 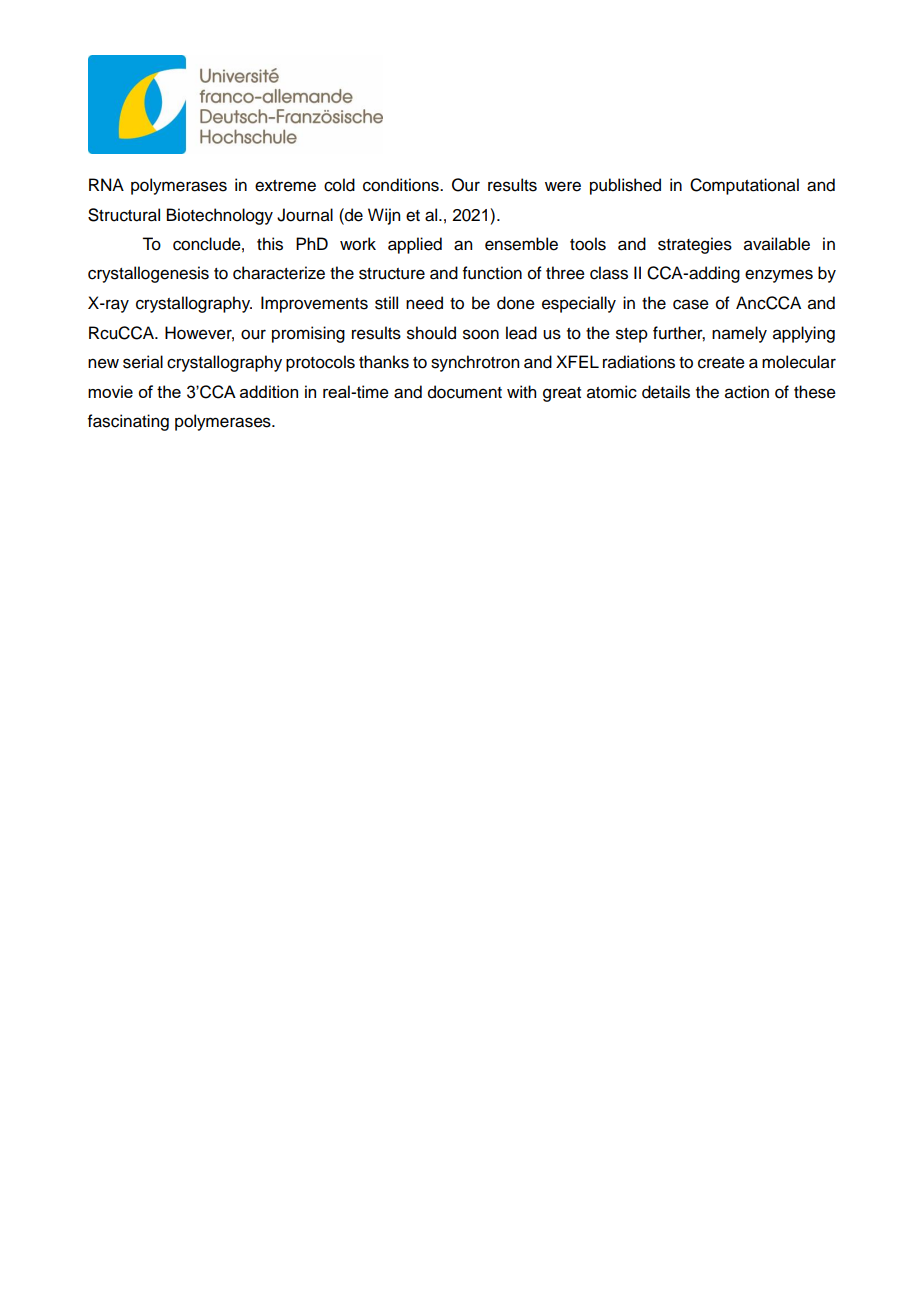 What do you see at coordinates (285, 186) in the screenshot?
I see `extreme` at bounding box center [285, 186].
